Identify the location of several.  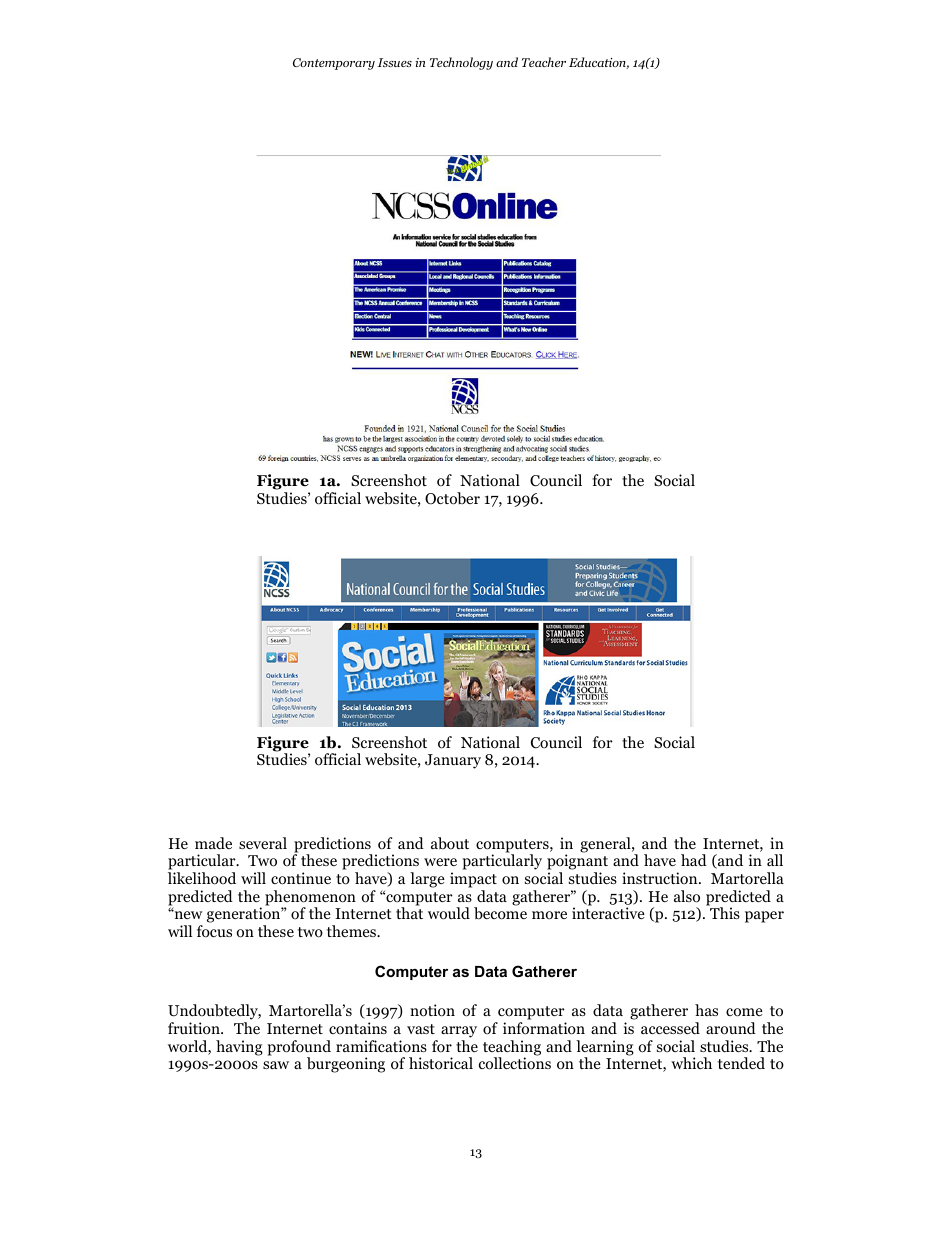
(263, 843).
